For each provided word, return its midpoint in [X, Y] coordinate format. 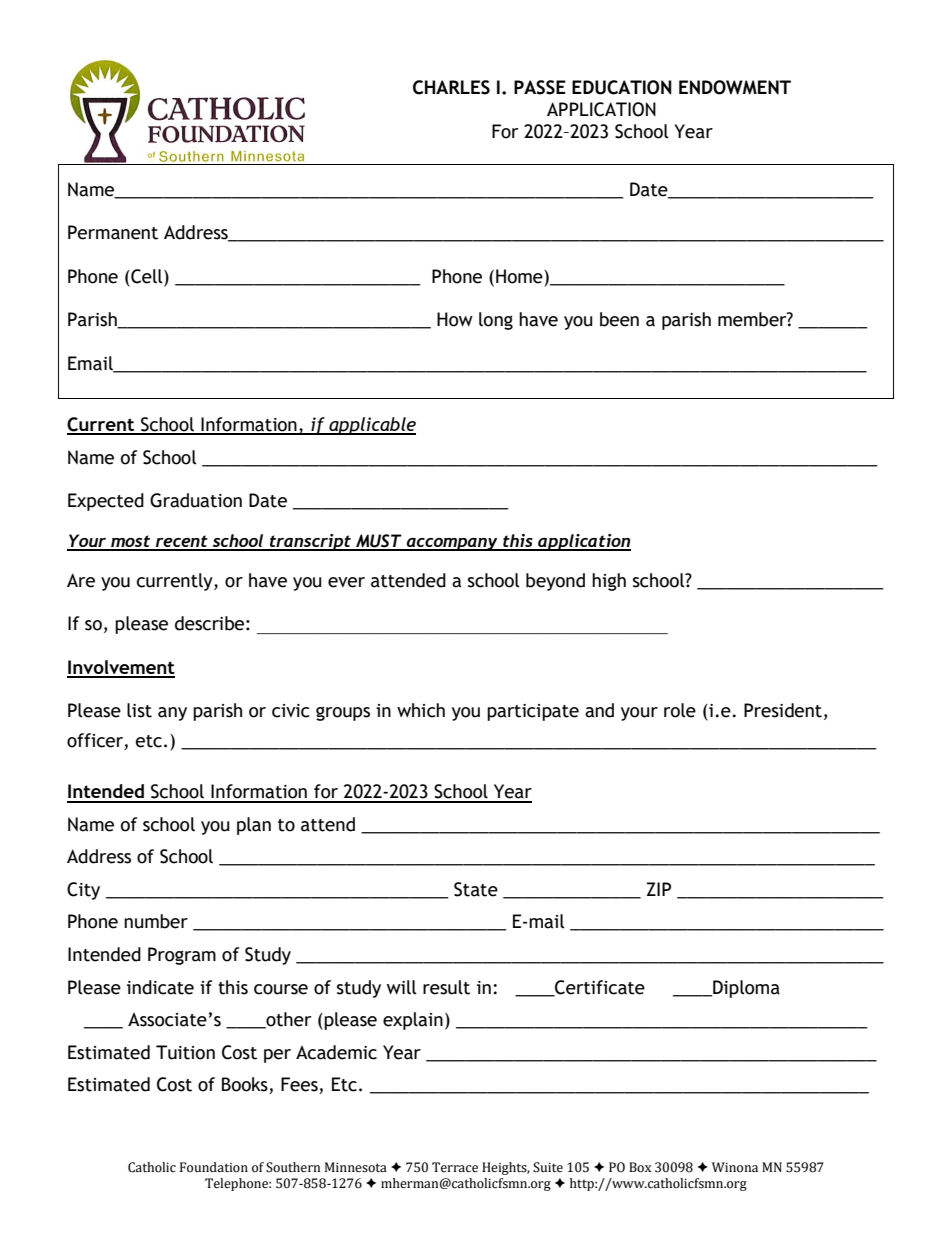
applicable [371, 426]
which [421, 710]
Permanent [113, 232]
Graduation [196, 500]
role [680, 710]
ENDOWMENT [735, 87]
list [139, 710]
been [619, 319]
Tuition [185, 1052]
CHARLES [451, 87]
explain [413, 1021]
